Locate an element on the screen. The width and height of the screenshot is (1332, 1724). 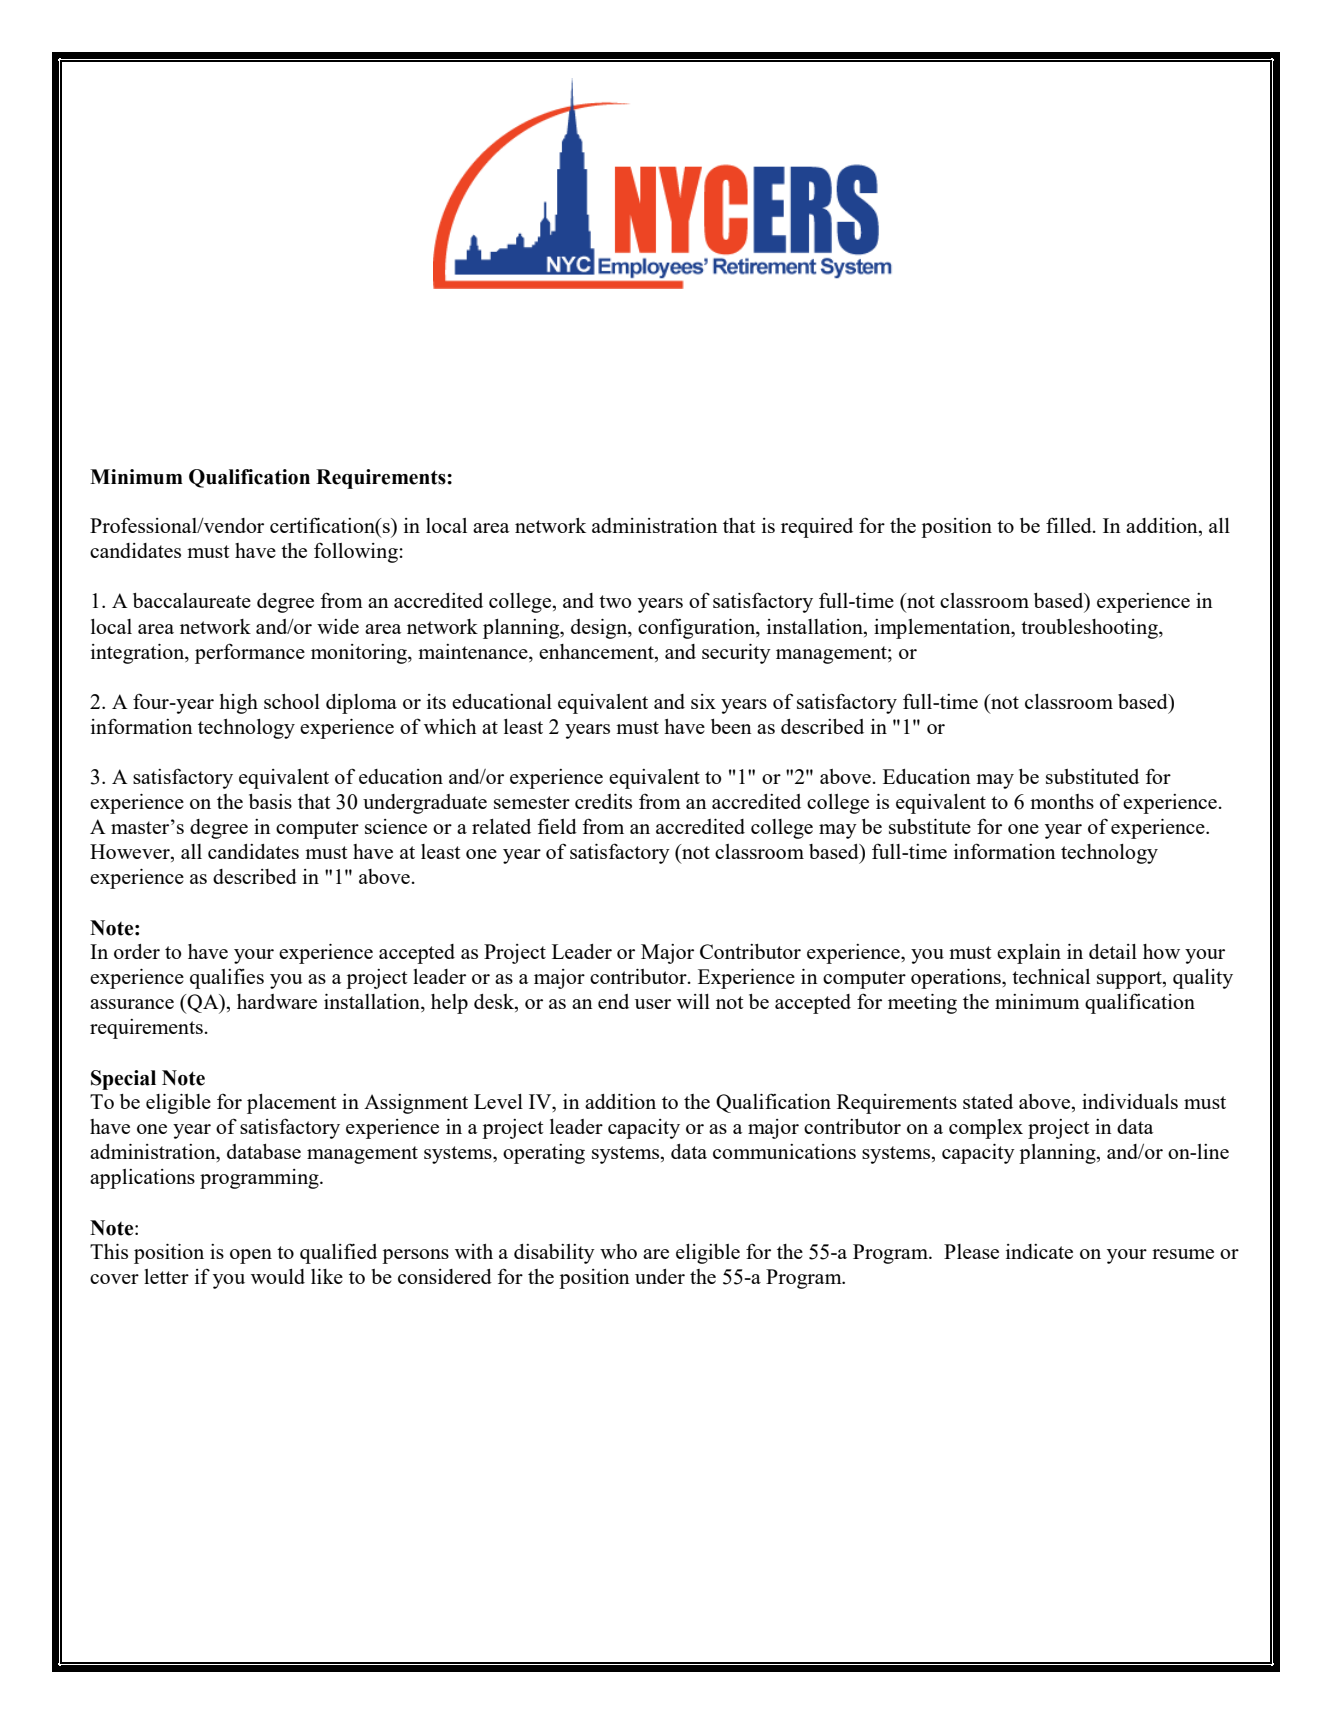
placement is located at coordinates (291, 1104).
